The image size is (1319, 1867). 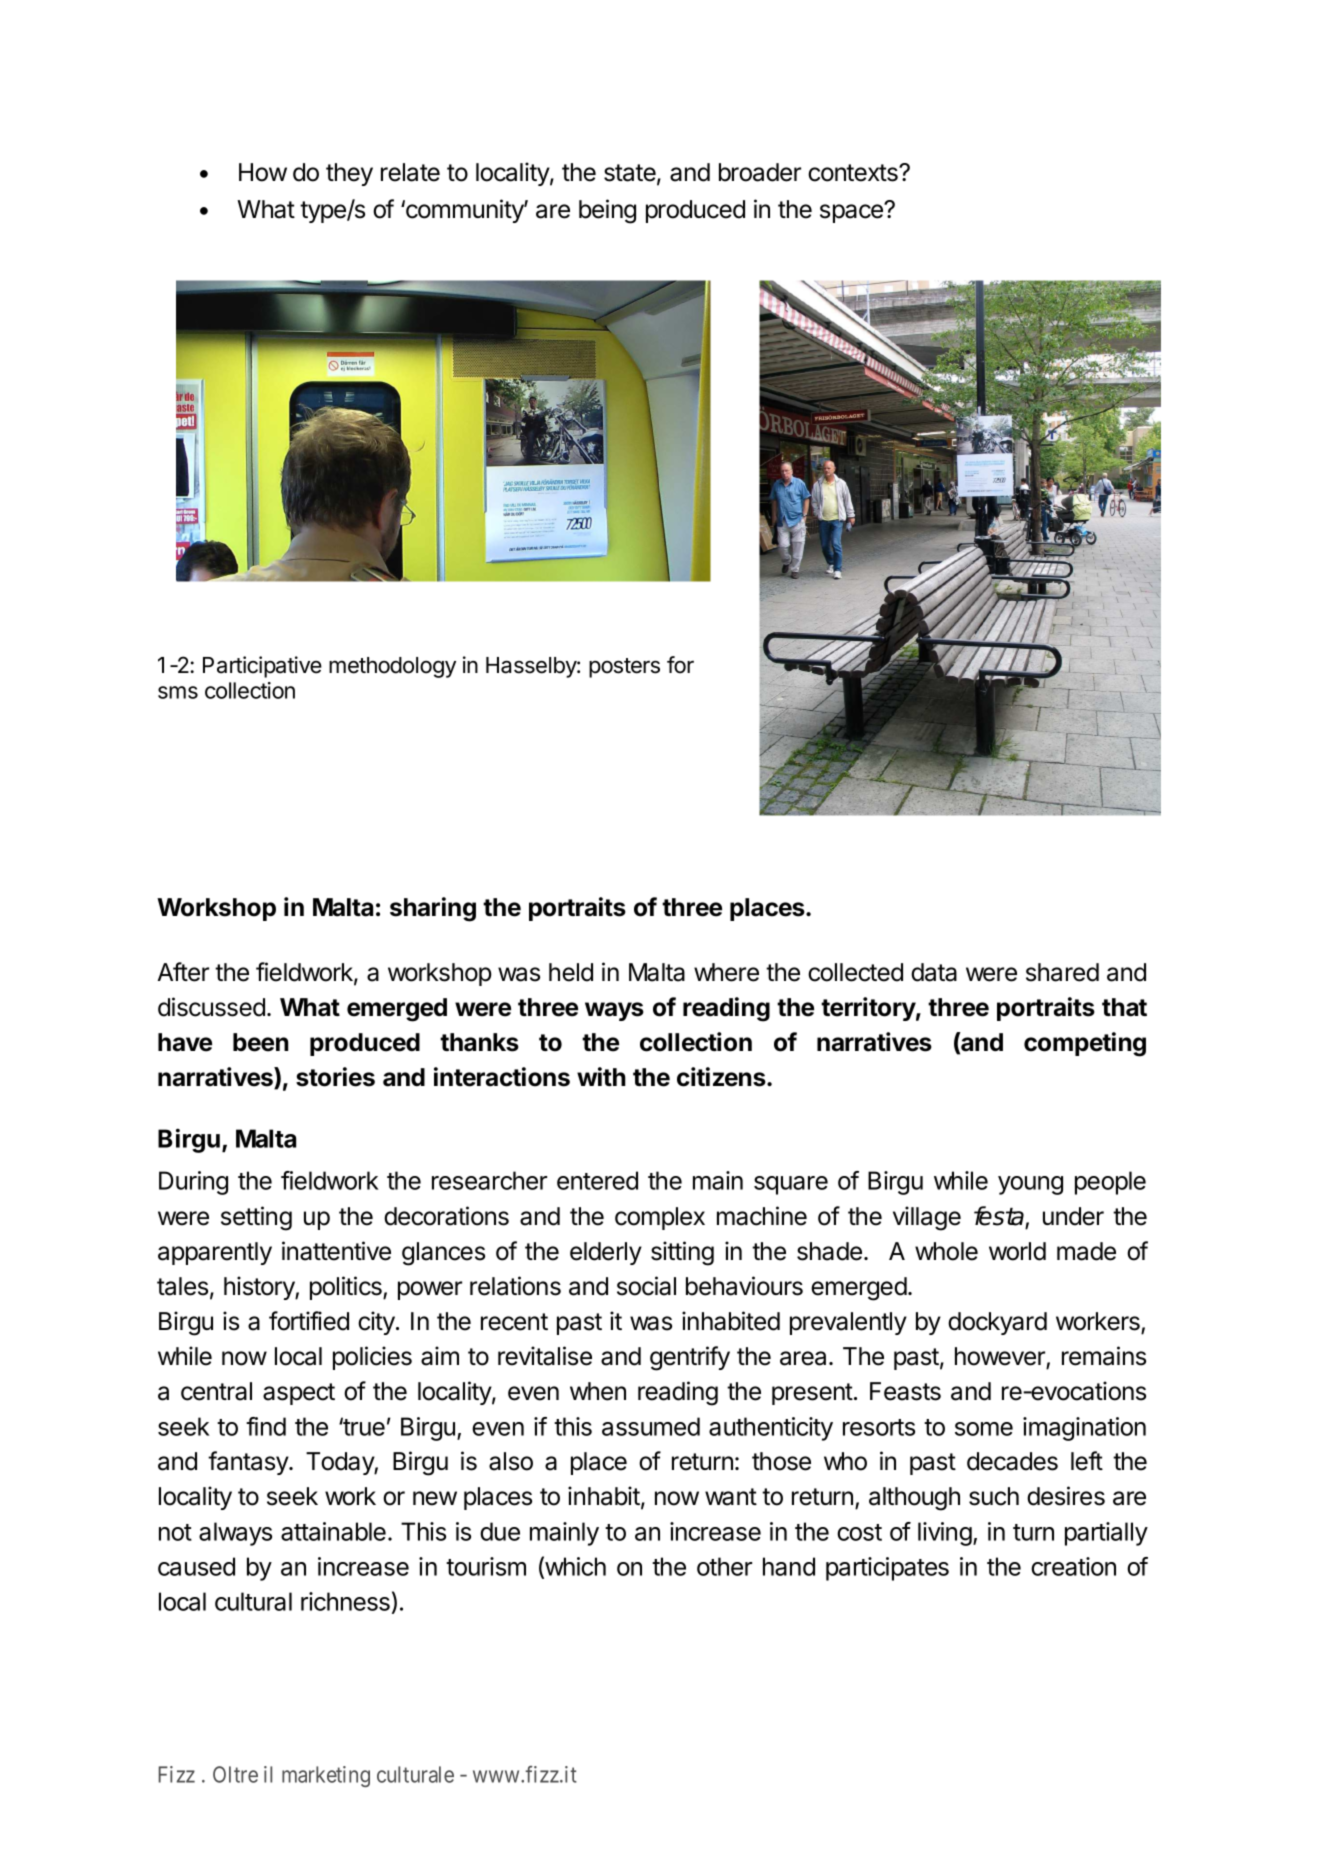 I want to click on creation, so click(x=1073, y=1566).
